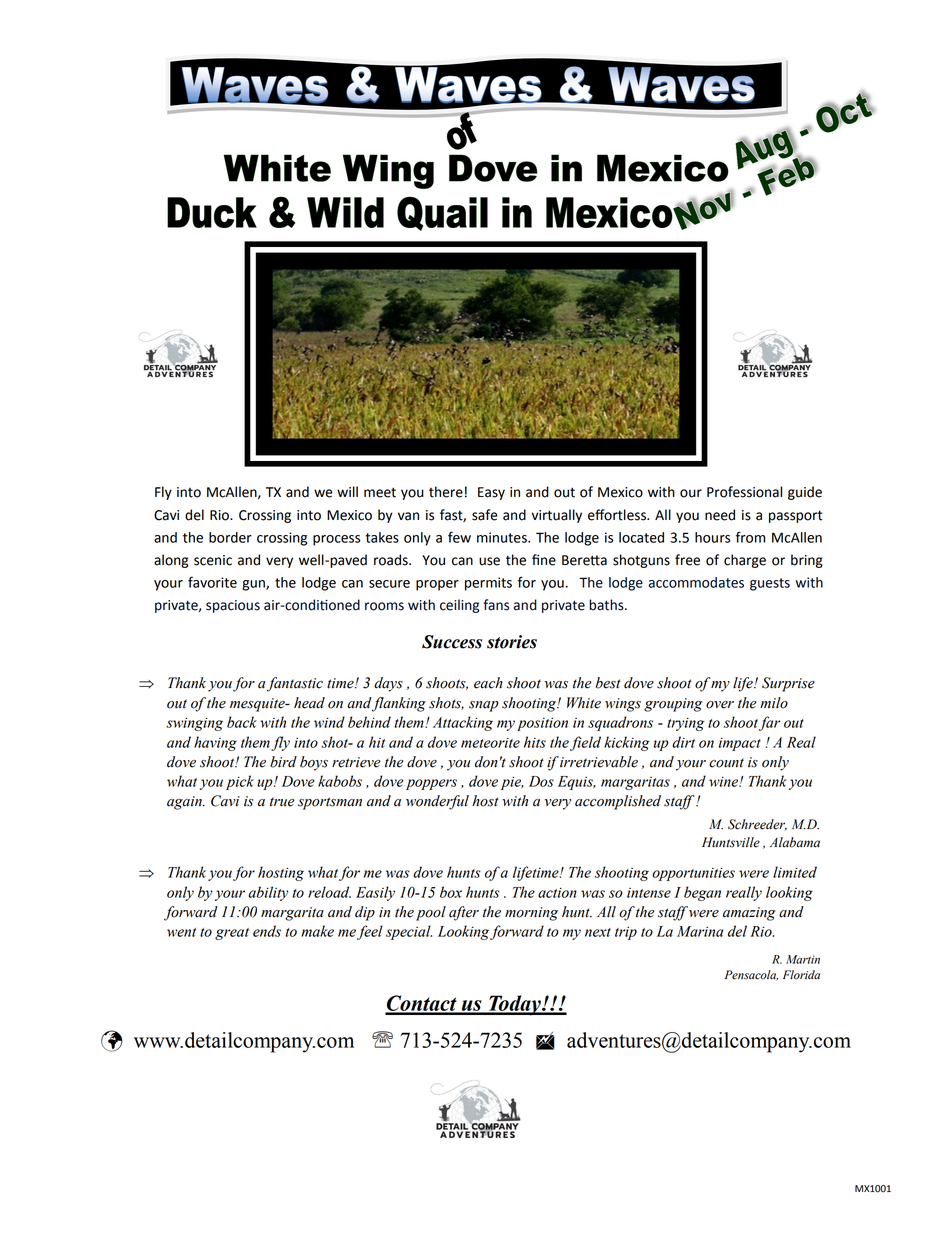 The width and height of the screenshot is (952, 1233). I want to click on wonderful, so click(437, 802).
